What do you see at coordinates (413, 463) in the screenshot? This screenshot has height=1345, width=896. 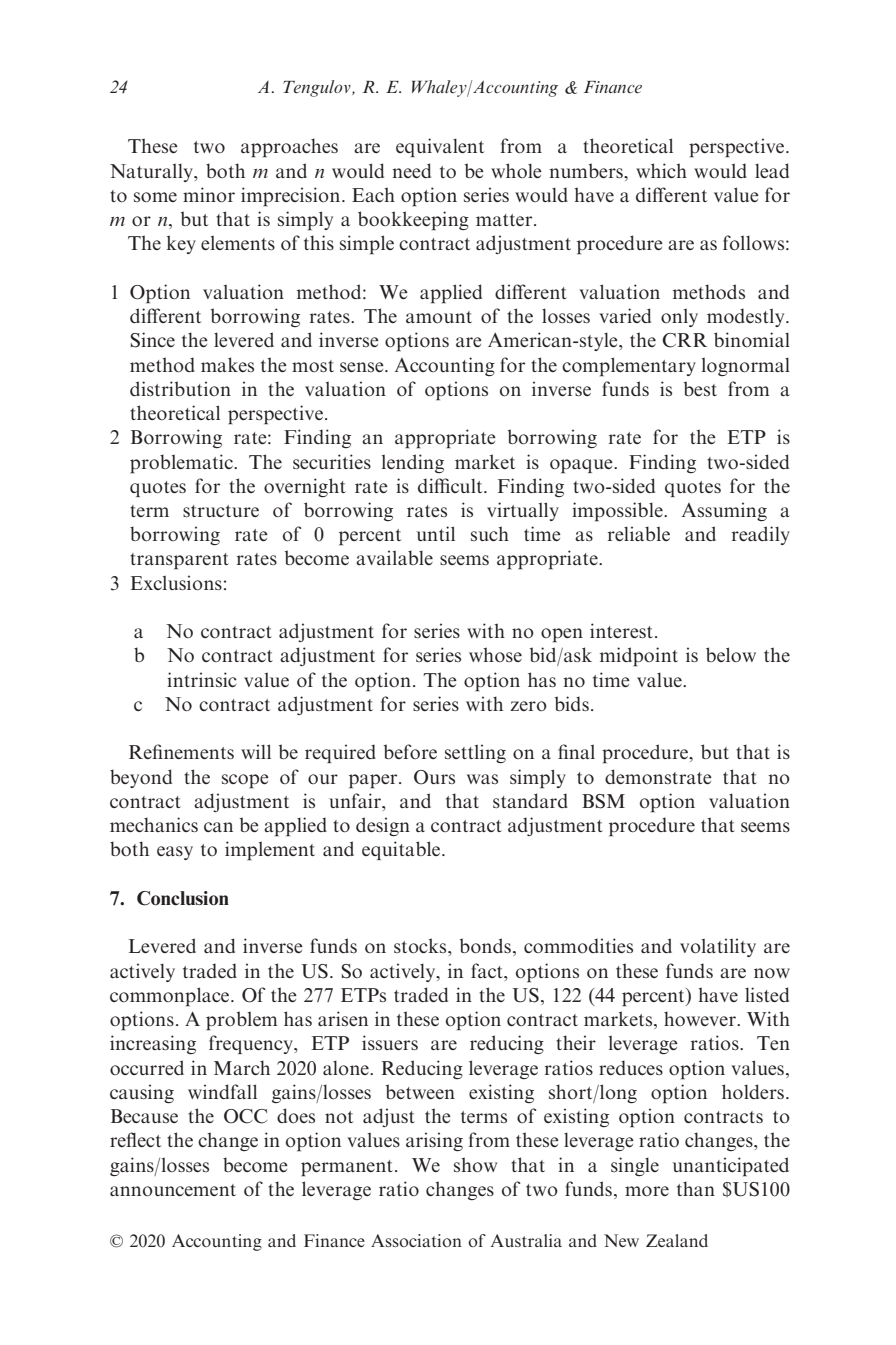 I see `lending` at bounding box center [413, 463].
